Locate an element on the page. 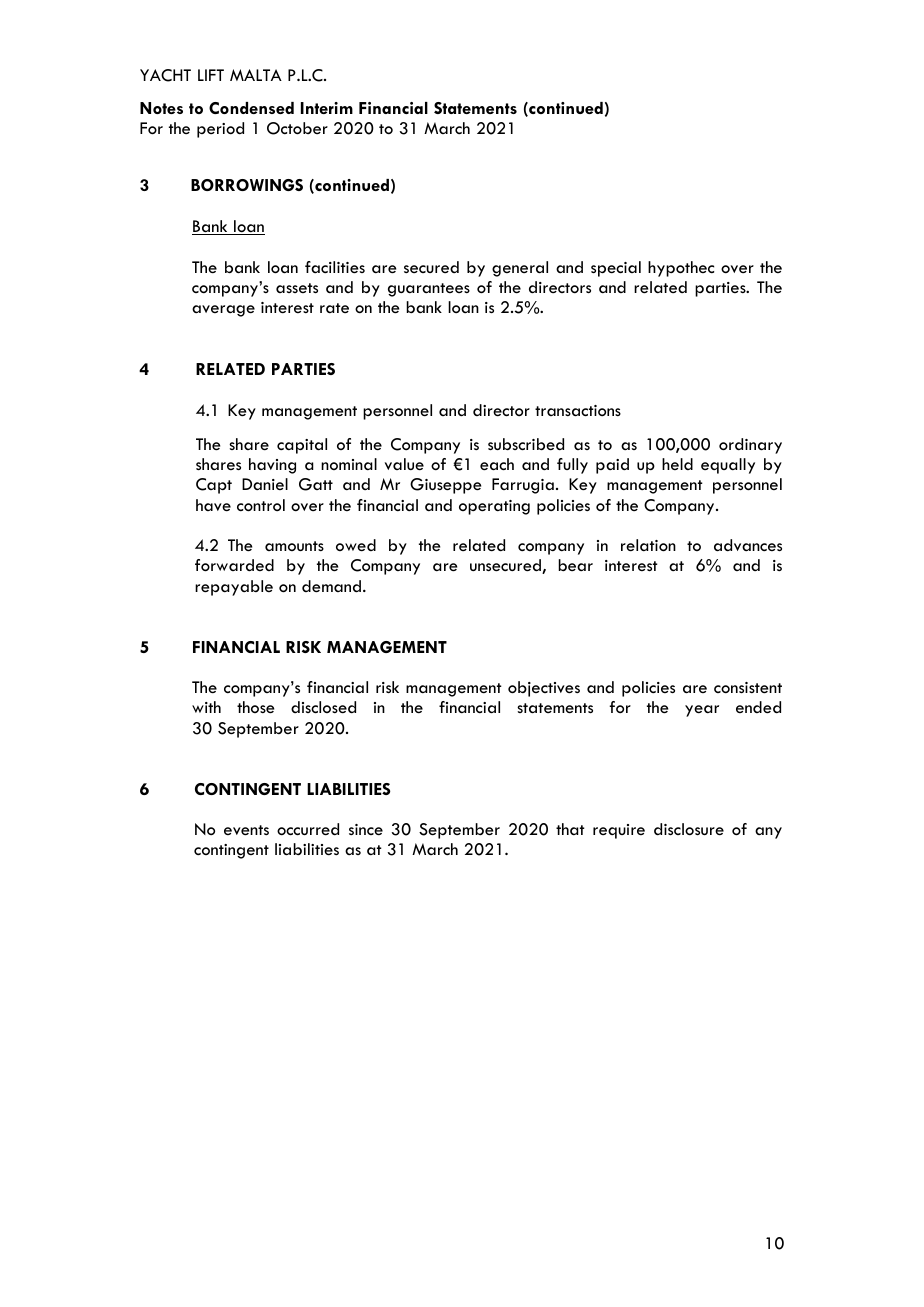 The width and height of the document is (924, 1307). subscribed is located at coordinates (526, 444).
